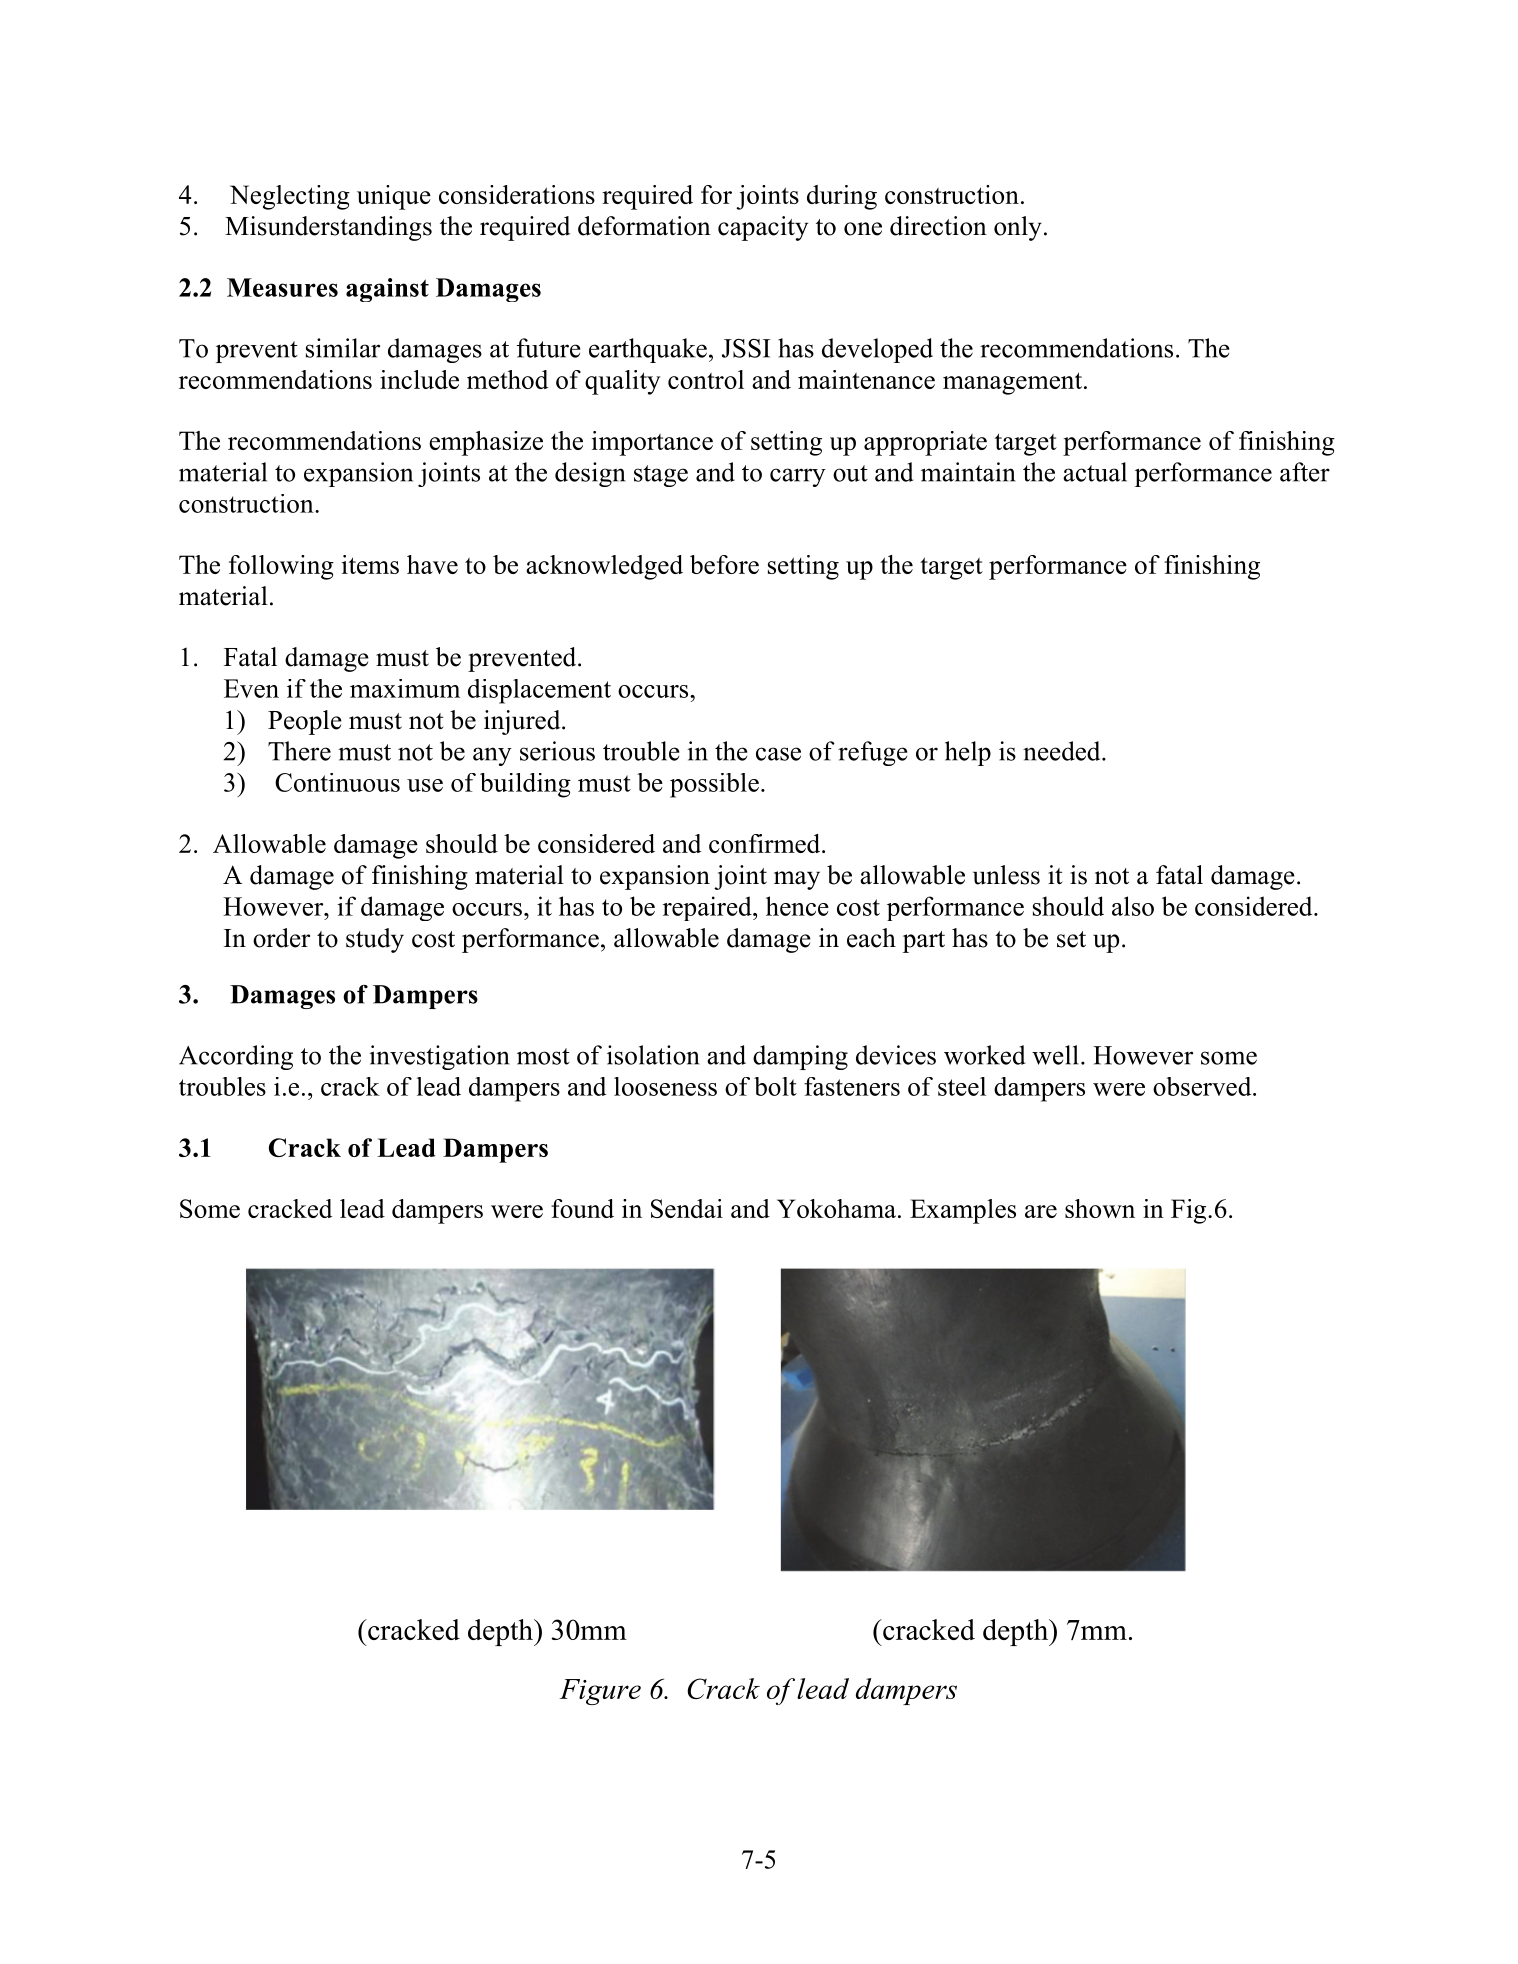 The width and height of the screenshot is (1518, 1964). I want to click on Figure, so click(600, 1692).
